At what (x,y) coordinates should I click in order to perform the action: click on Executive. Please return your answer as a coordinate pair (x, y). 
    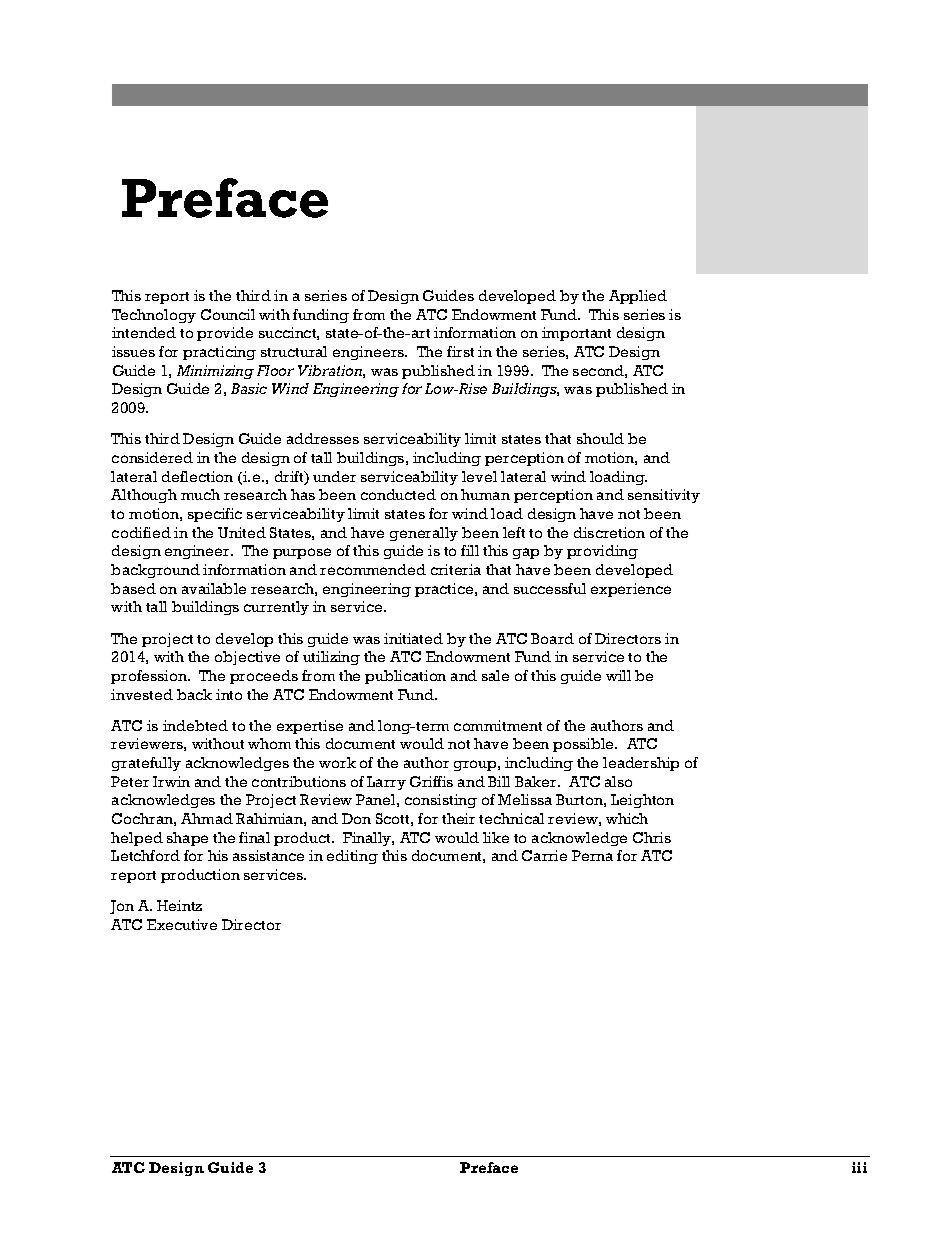
    Looking at the image, I should click on (182, 924).
